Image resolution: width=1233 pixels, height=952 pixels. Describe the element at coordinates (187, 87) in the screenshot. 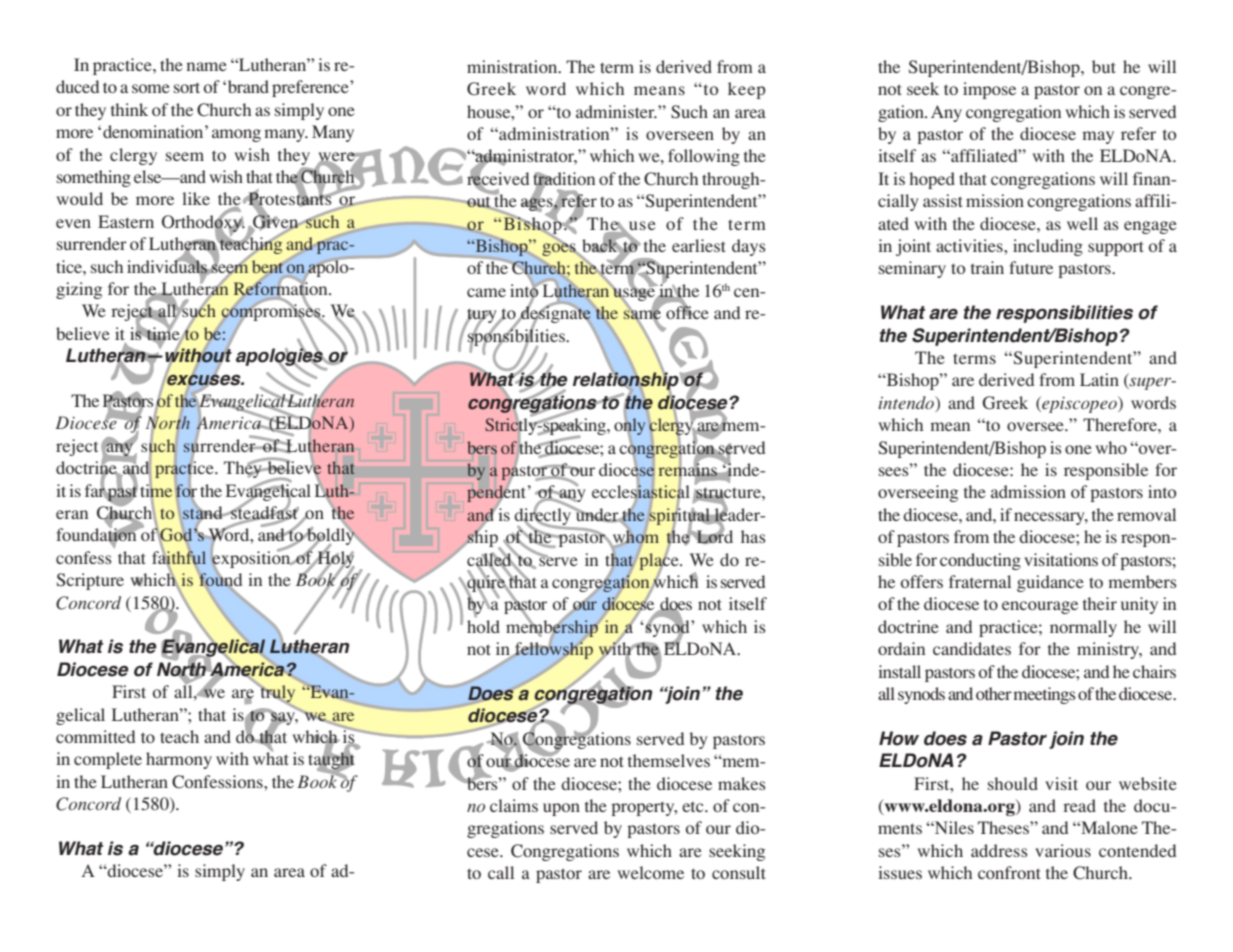

I see `sort` at that location.
